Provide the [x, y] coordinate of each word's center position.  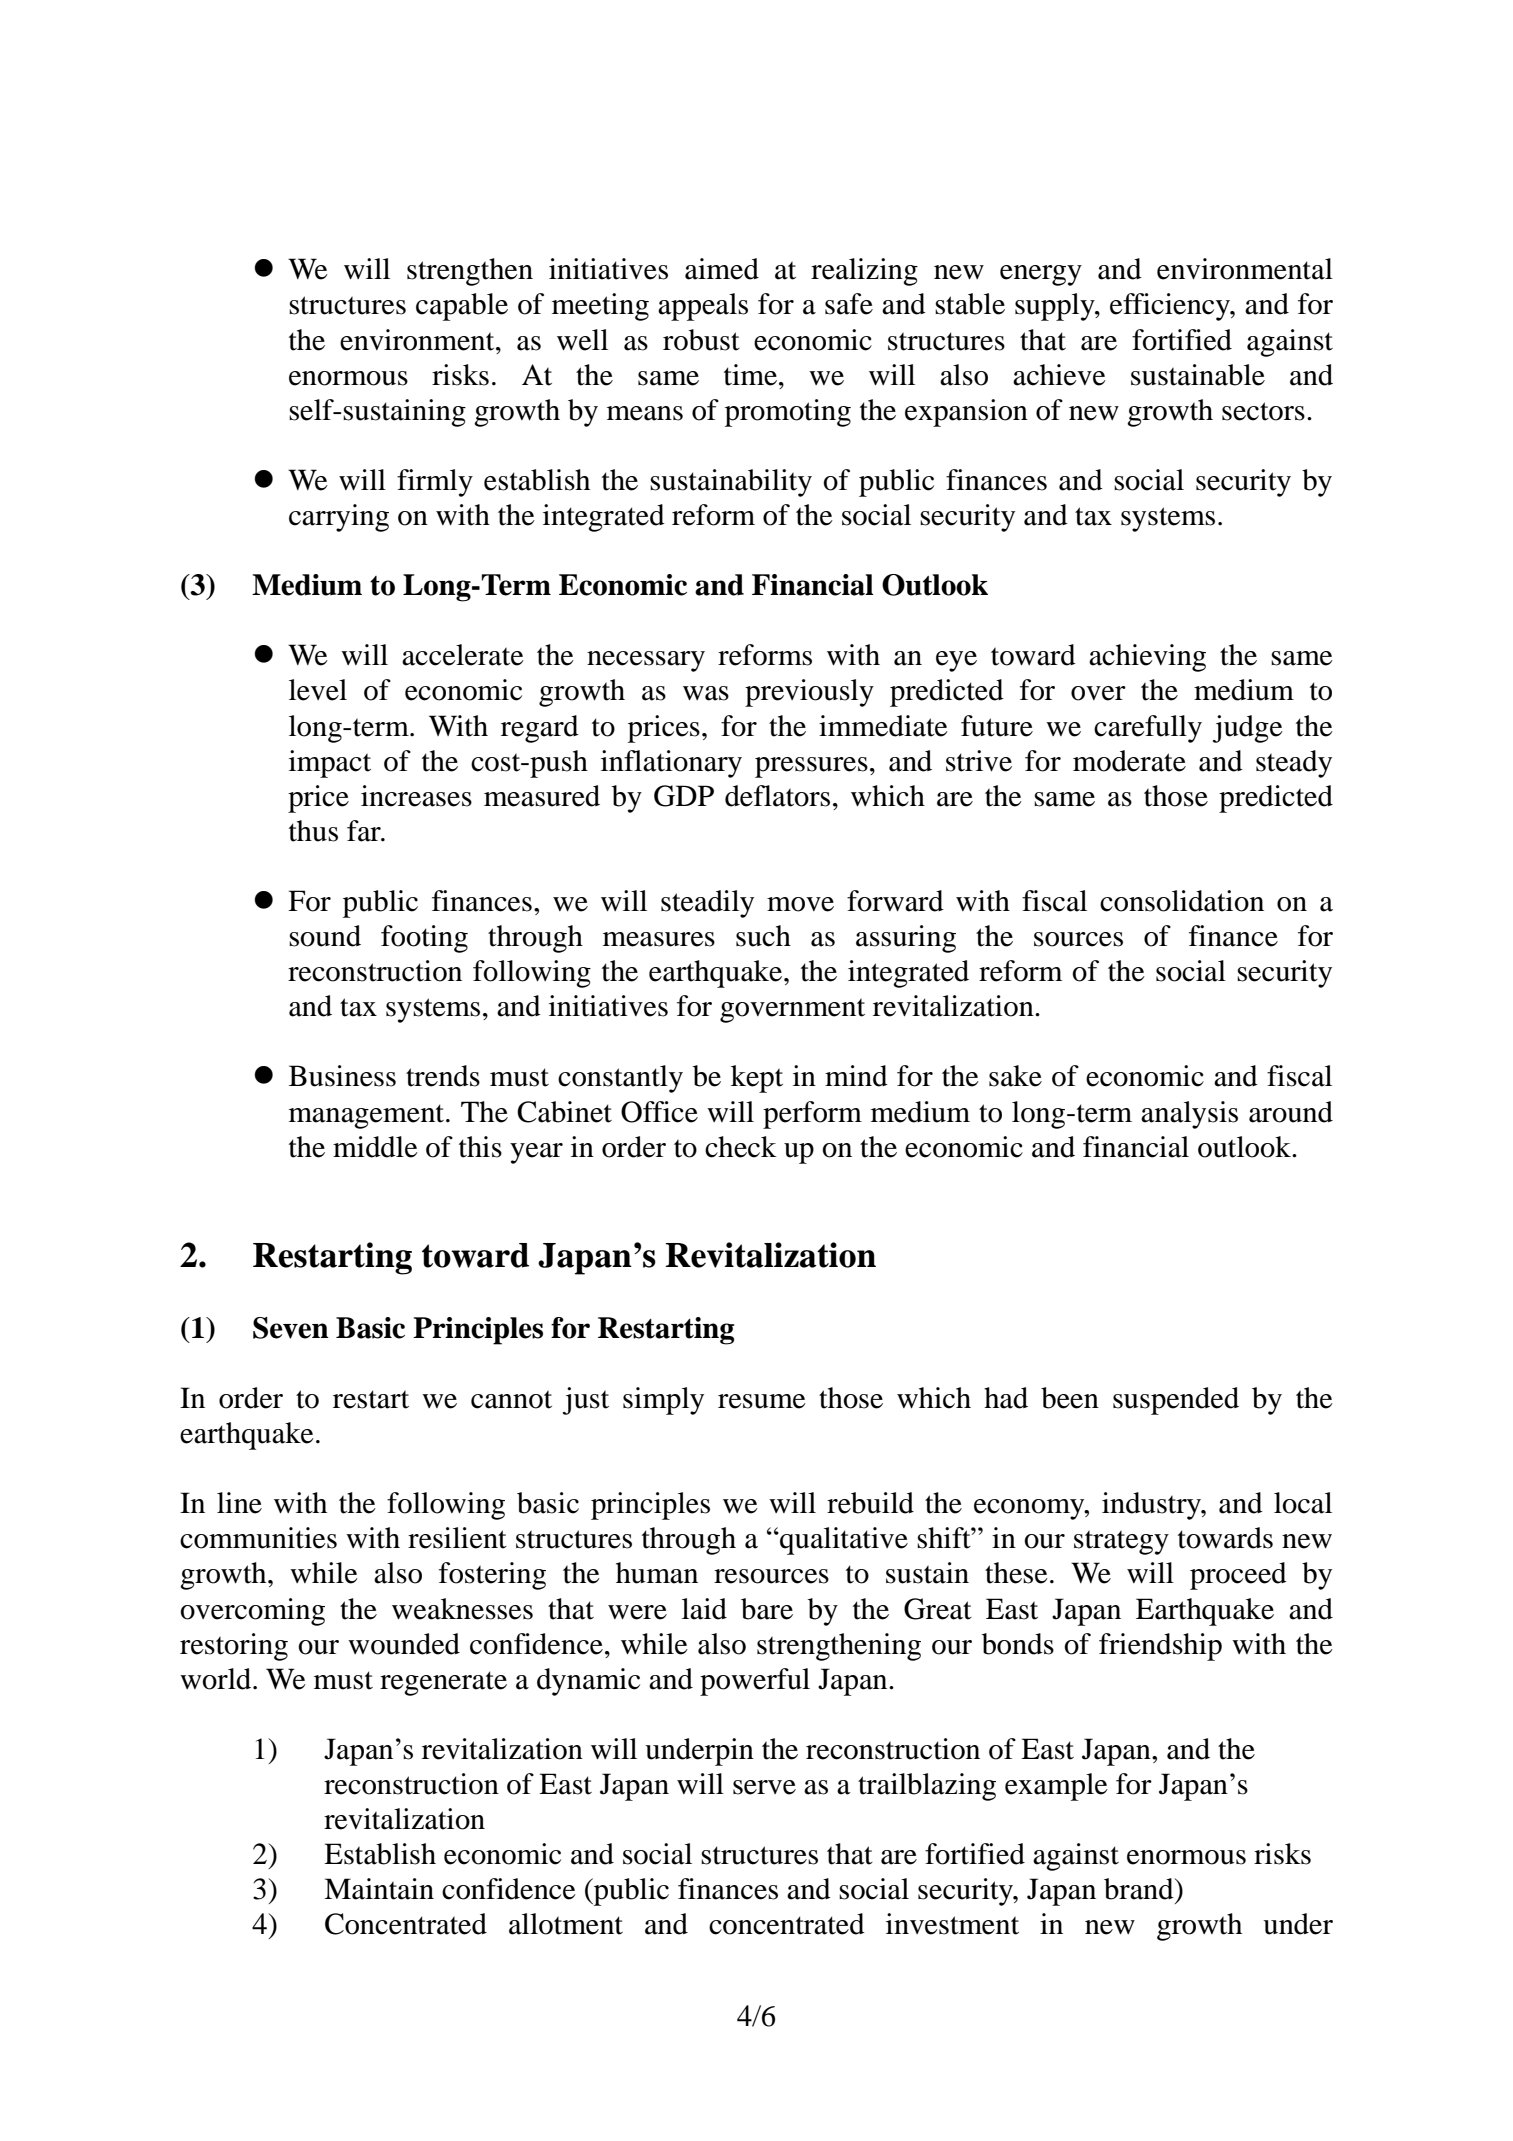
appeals [703, 307]
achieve [1059, 375]
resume [762, 1401]
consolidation [1182, 901]
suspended [1176, 1401]
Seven [291, 1328]
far [365, 831]
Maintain [379, 1889]
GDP [684, 796]
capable [462, 307]
